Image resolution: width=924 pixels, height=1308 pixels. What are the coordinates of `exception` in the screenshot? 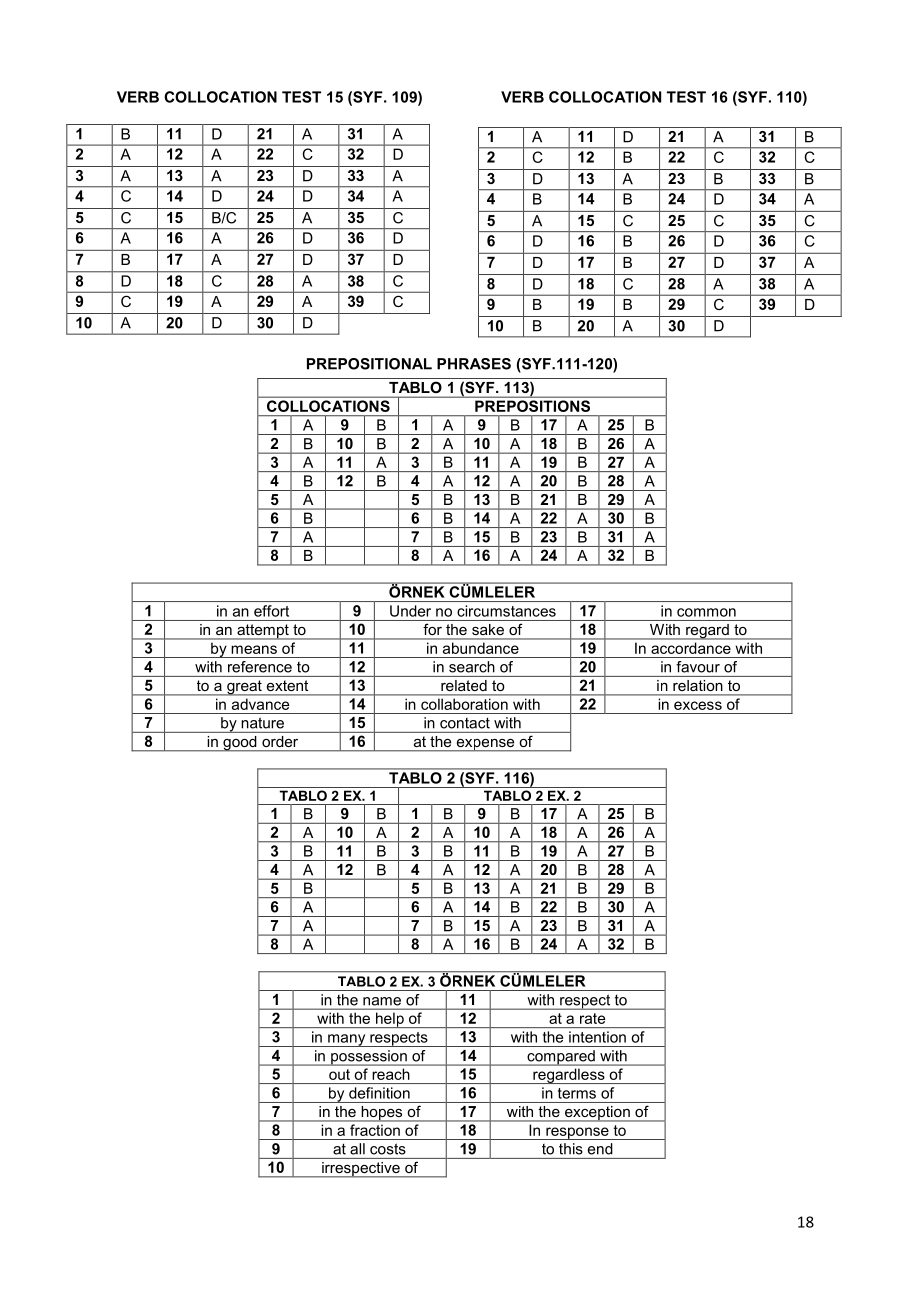 It's located at (597, 1114).
